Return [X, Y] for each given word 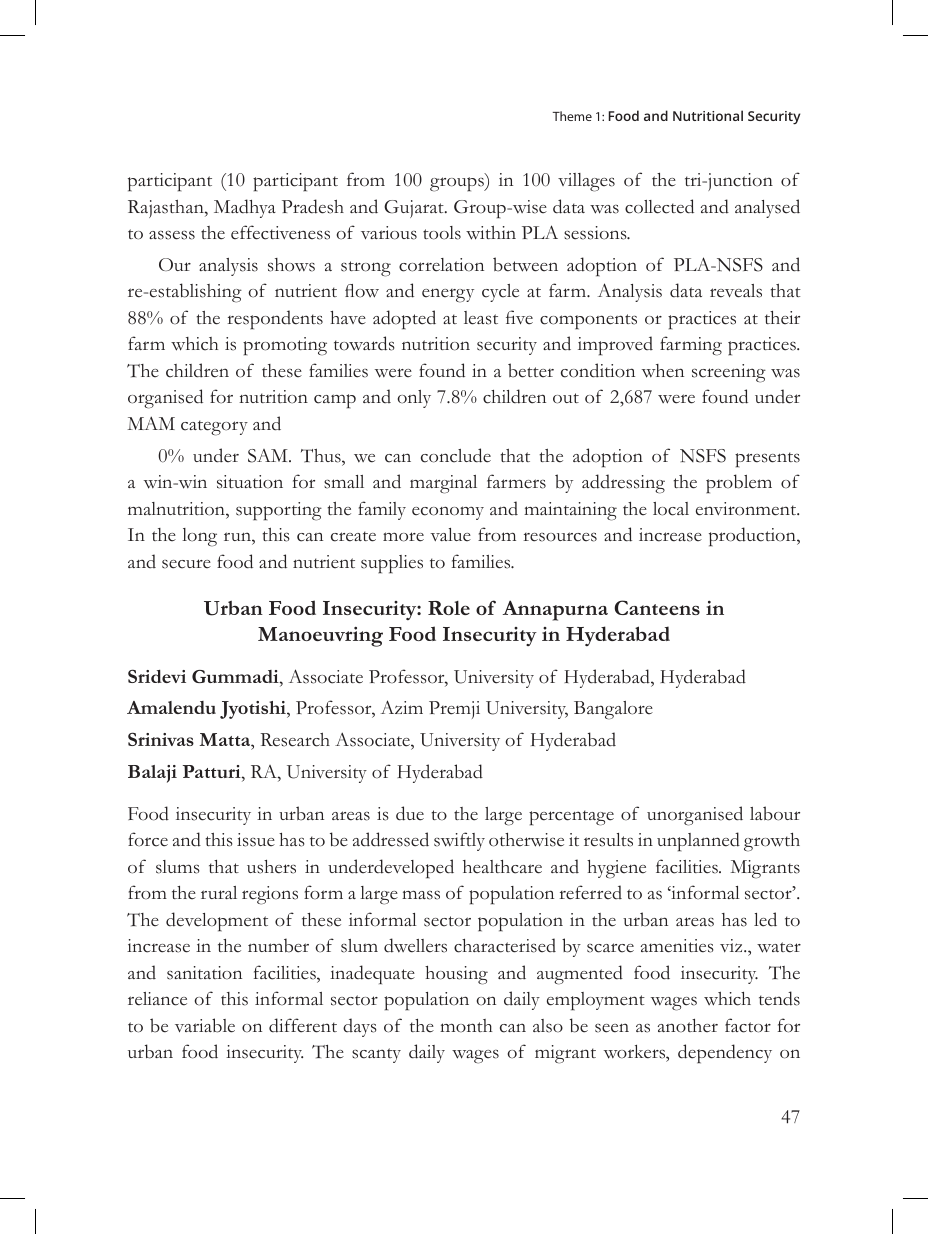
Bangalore [613, 710]
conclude [456, 455]
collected [659, 206]
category [214, 428]
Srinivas [161, 739]
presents [767, 460]
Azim [402, 707]
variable [205, 1025]
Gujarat [415, 209]
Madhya [245, 208]
